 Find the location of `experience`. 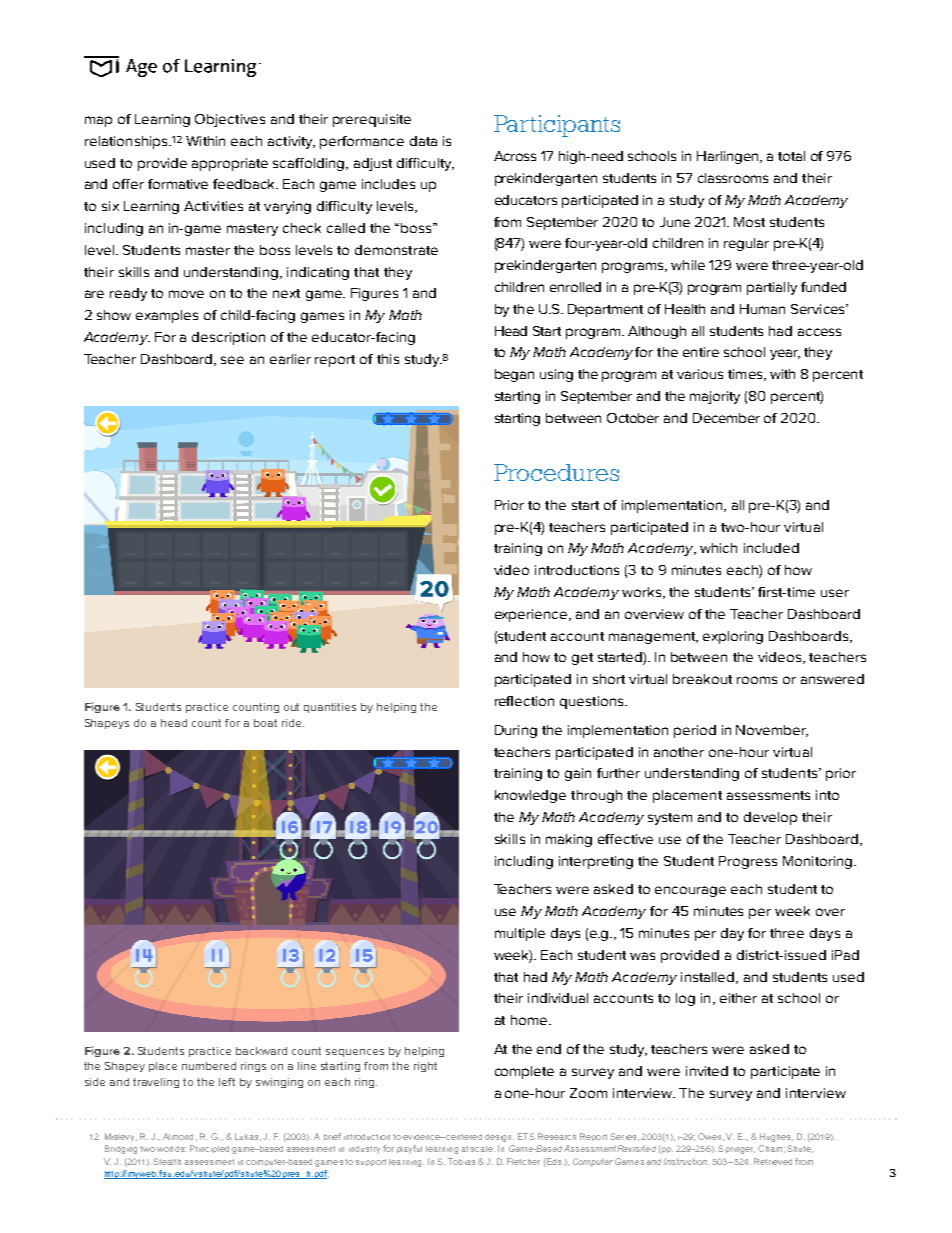

experience is located at coordinates (532, 615).
